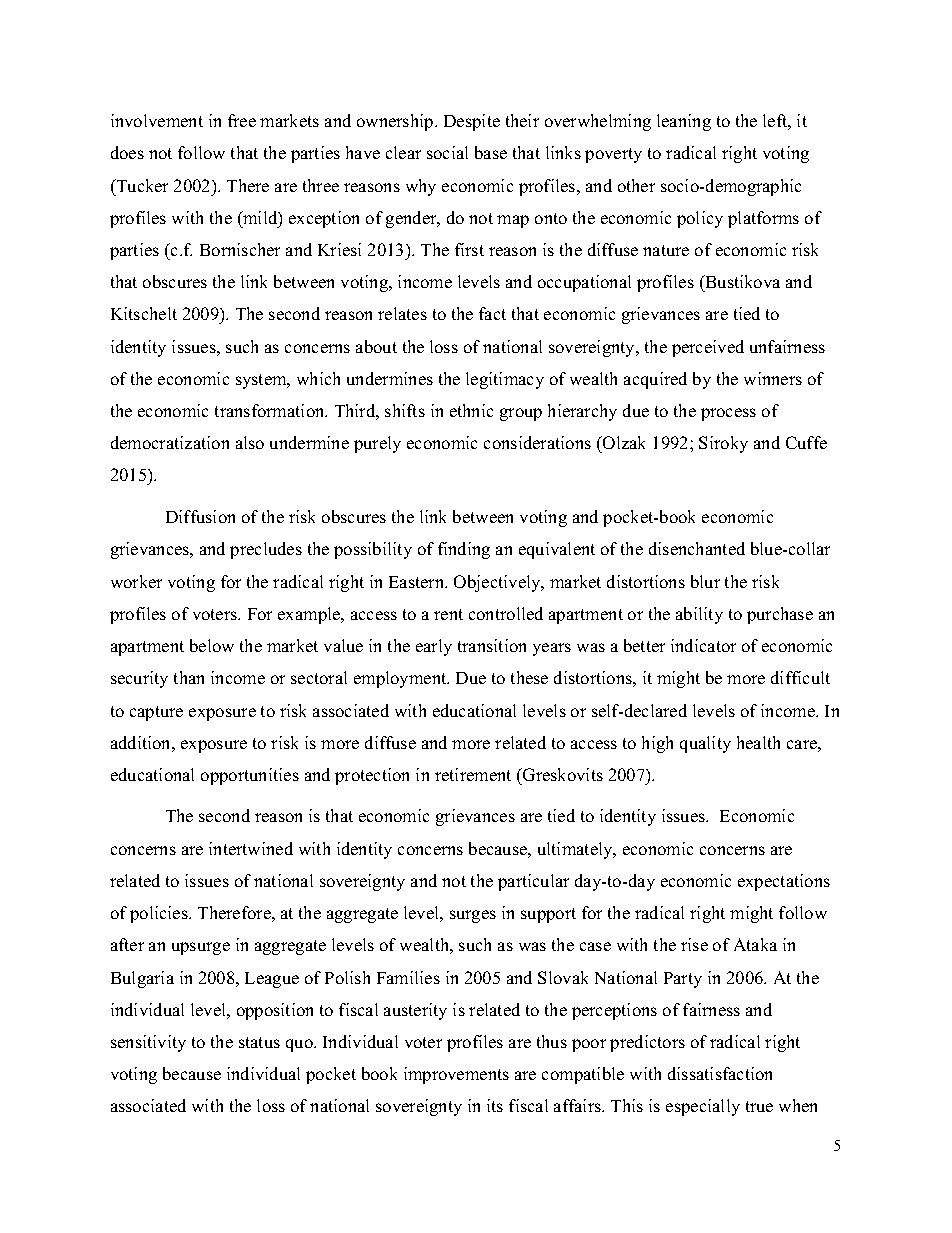 This page has height=1233, width=952. What do you see at coordinates (471, 410) in the page?
I see `ethnic` at bounding box center [471, 410].
